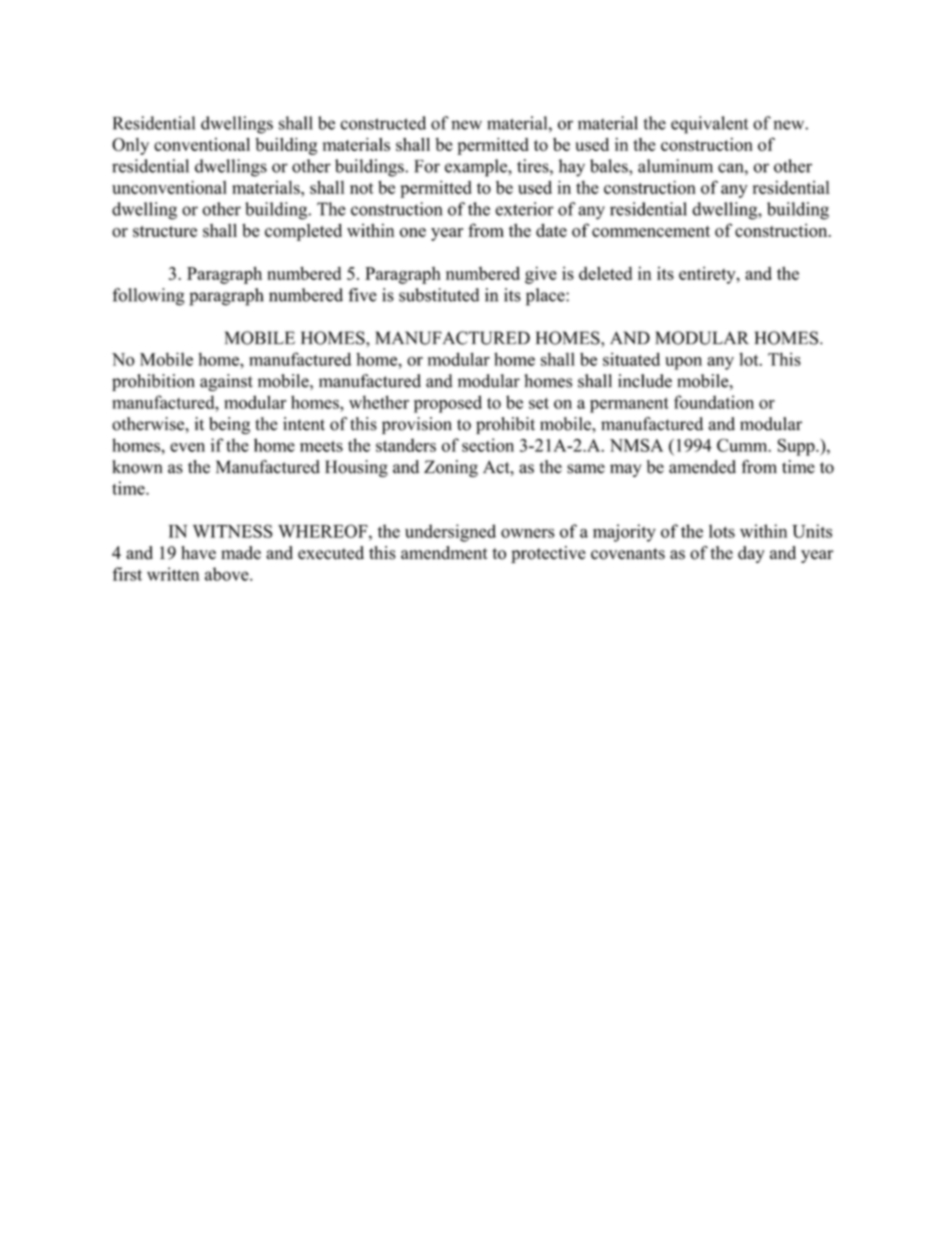 The image size is (952, 1233). What do you see at coordinates (149, 297) in the document?
I see `following` at bounding box center [149, 297].
